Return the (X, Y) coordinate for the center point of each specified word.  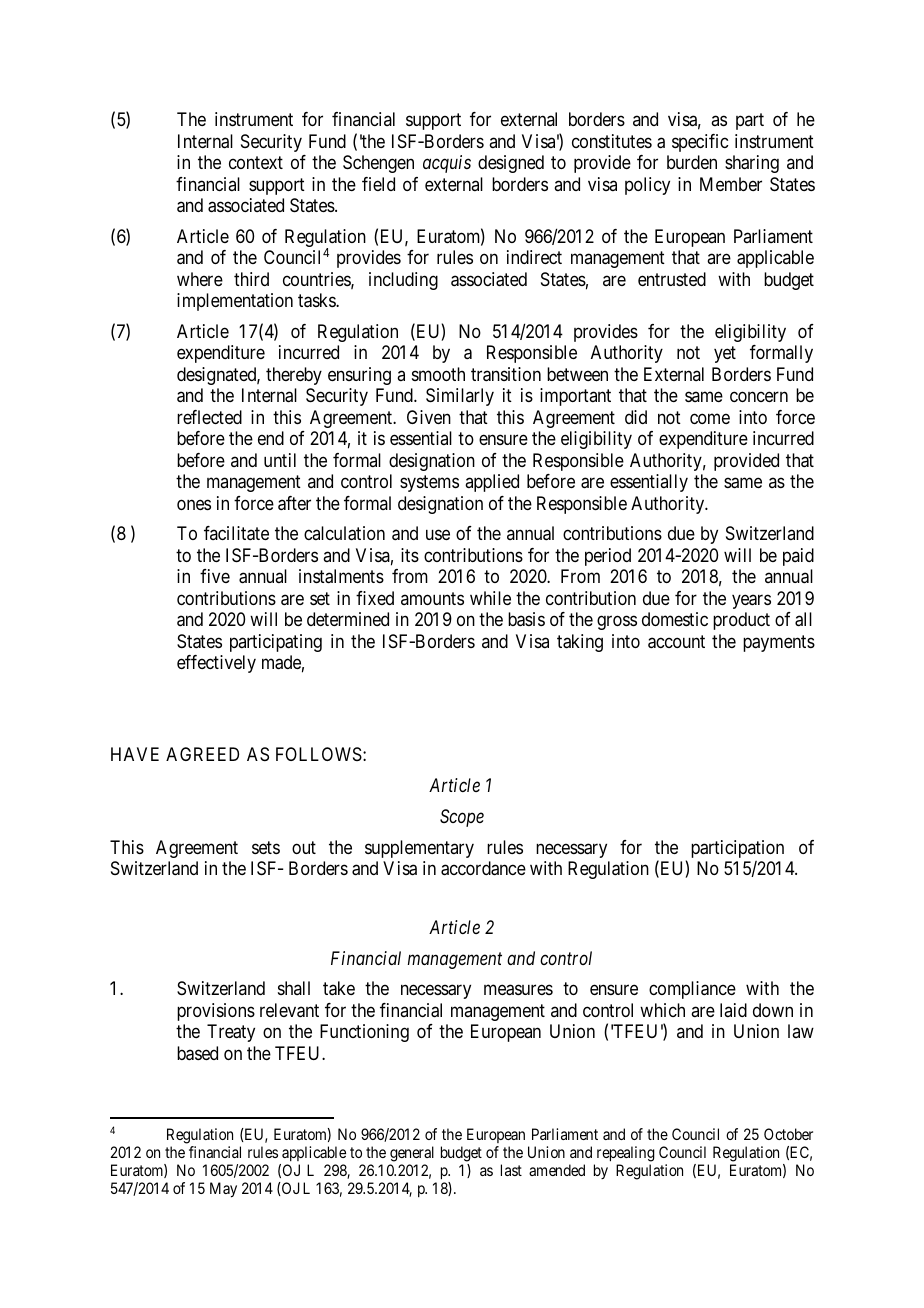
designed (511, 164)
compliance (692, 990)
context (256, 162)
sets (266, 847)
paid (798, 557)
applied (492, 483)
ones (194, 504)
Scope (462, 818)
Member (731, 184)
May (223, 1190)
